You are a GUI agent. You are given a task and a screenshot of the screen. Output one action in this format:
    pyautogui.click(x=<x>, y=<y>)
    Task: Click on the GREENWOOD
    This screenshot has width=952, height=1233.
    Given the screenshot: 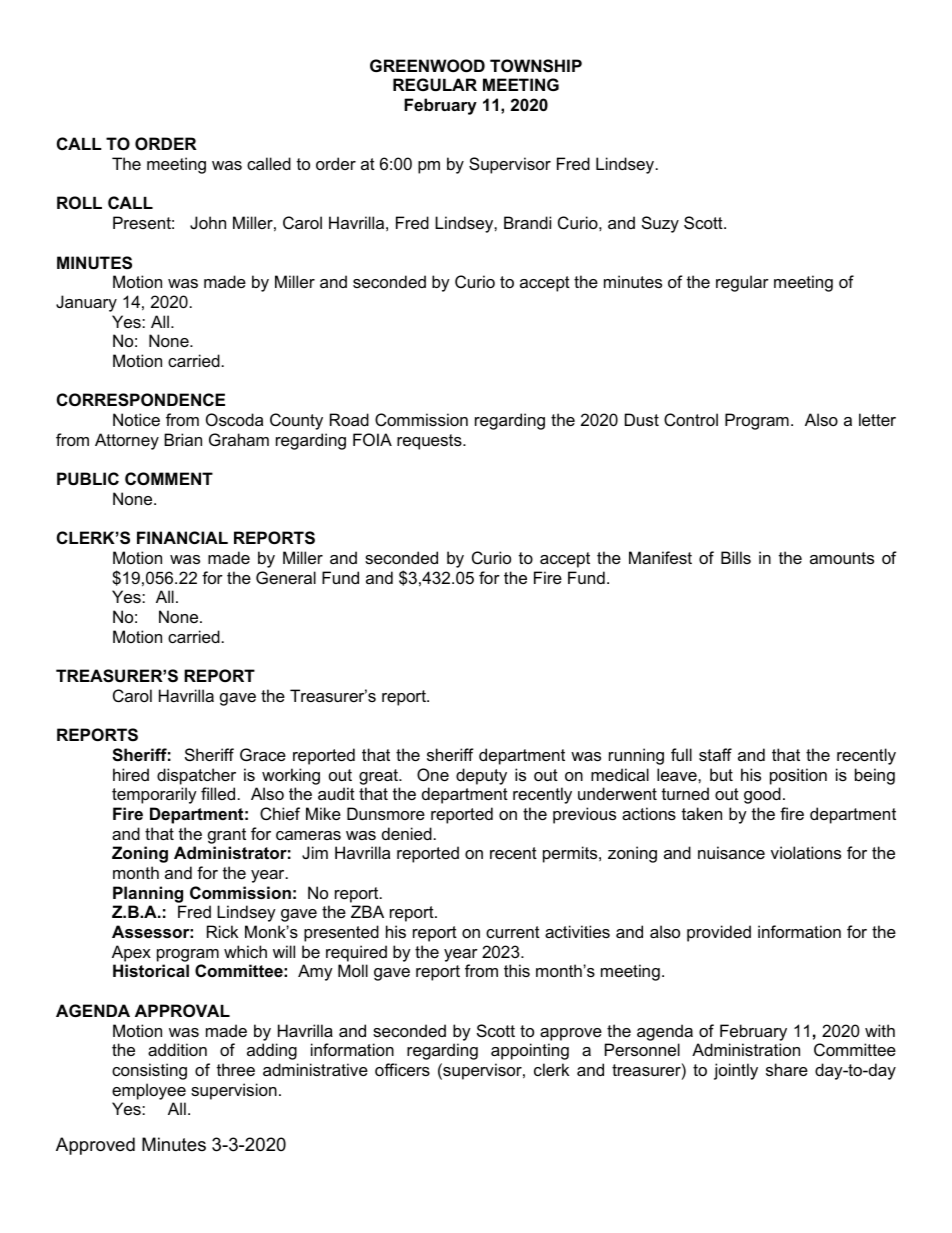 What is the action you would take?
    pyautogui.click(x=427, y=65)
